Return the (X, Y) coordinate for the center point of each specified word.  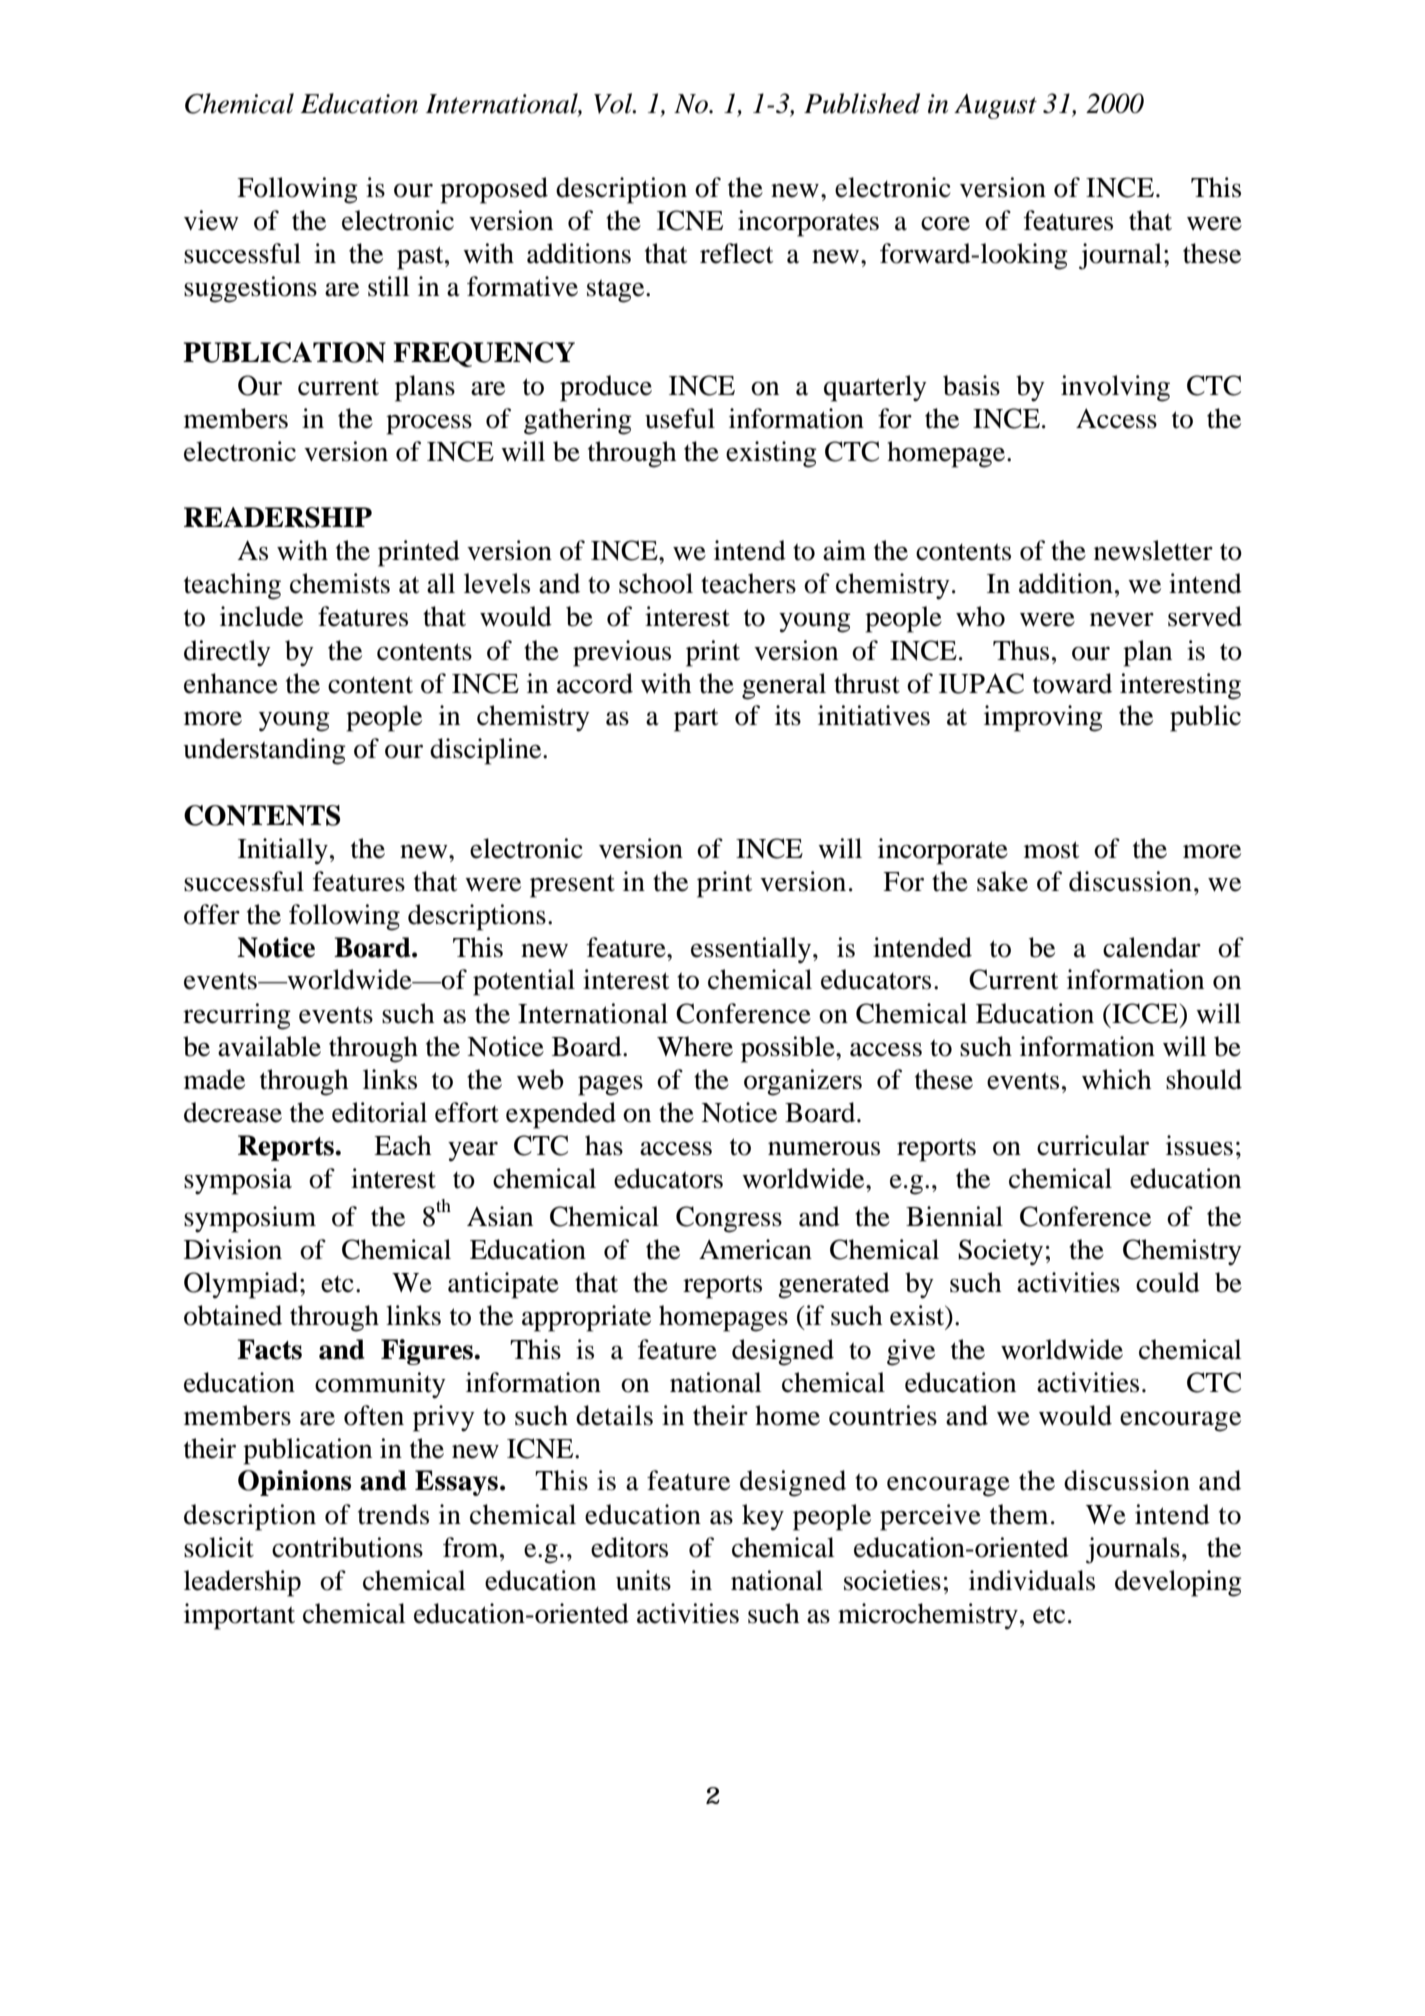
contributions (347, 1547)
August (995, 106)
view (211, 220)
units (643, 1580)
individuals (1032, 1580)
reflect (737, 253)
